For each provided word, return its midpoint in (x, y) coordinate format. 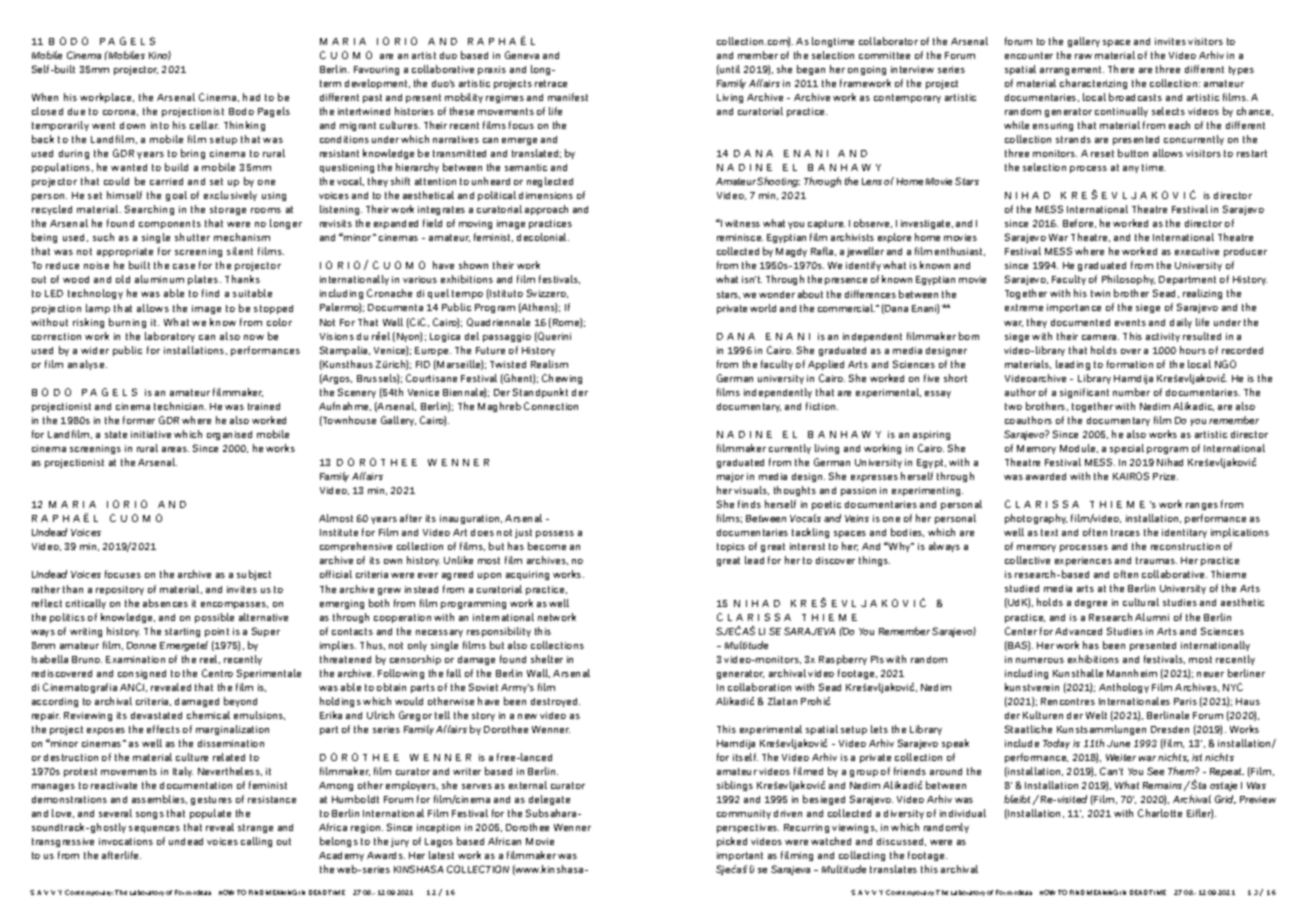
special (1127, 449)
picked (732, 842)
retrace (551, 83)
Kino (160, 55)
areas (175, 449)
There (1121, 69)
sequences (154, 829)
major (730, 477)
